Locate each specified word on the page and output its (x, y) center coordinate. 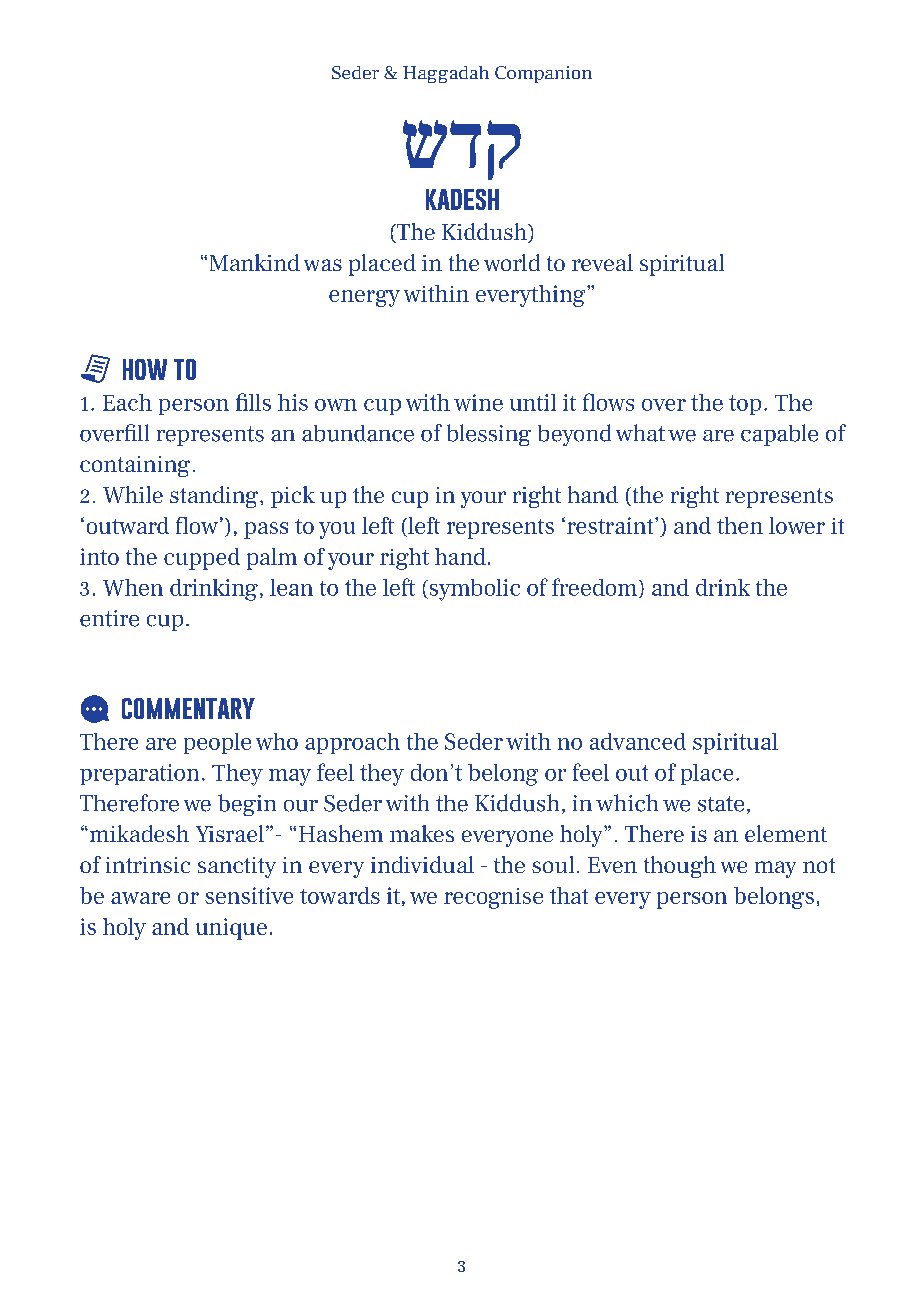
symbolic (473, 590)
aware (140, 898)
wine (478, 402)
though (680, 867)
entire (109, 618)
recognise (493, 898)
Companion (543, 74)
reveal (602, 262)
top (745, 405)
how (145, 369)
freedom (594, 587)
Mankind (255, 262)
